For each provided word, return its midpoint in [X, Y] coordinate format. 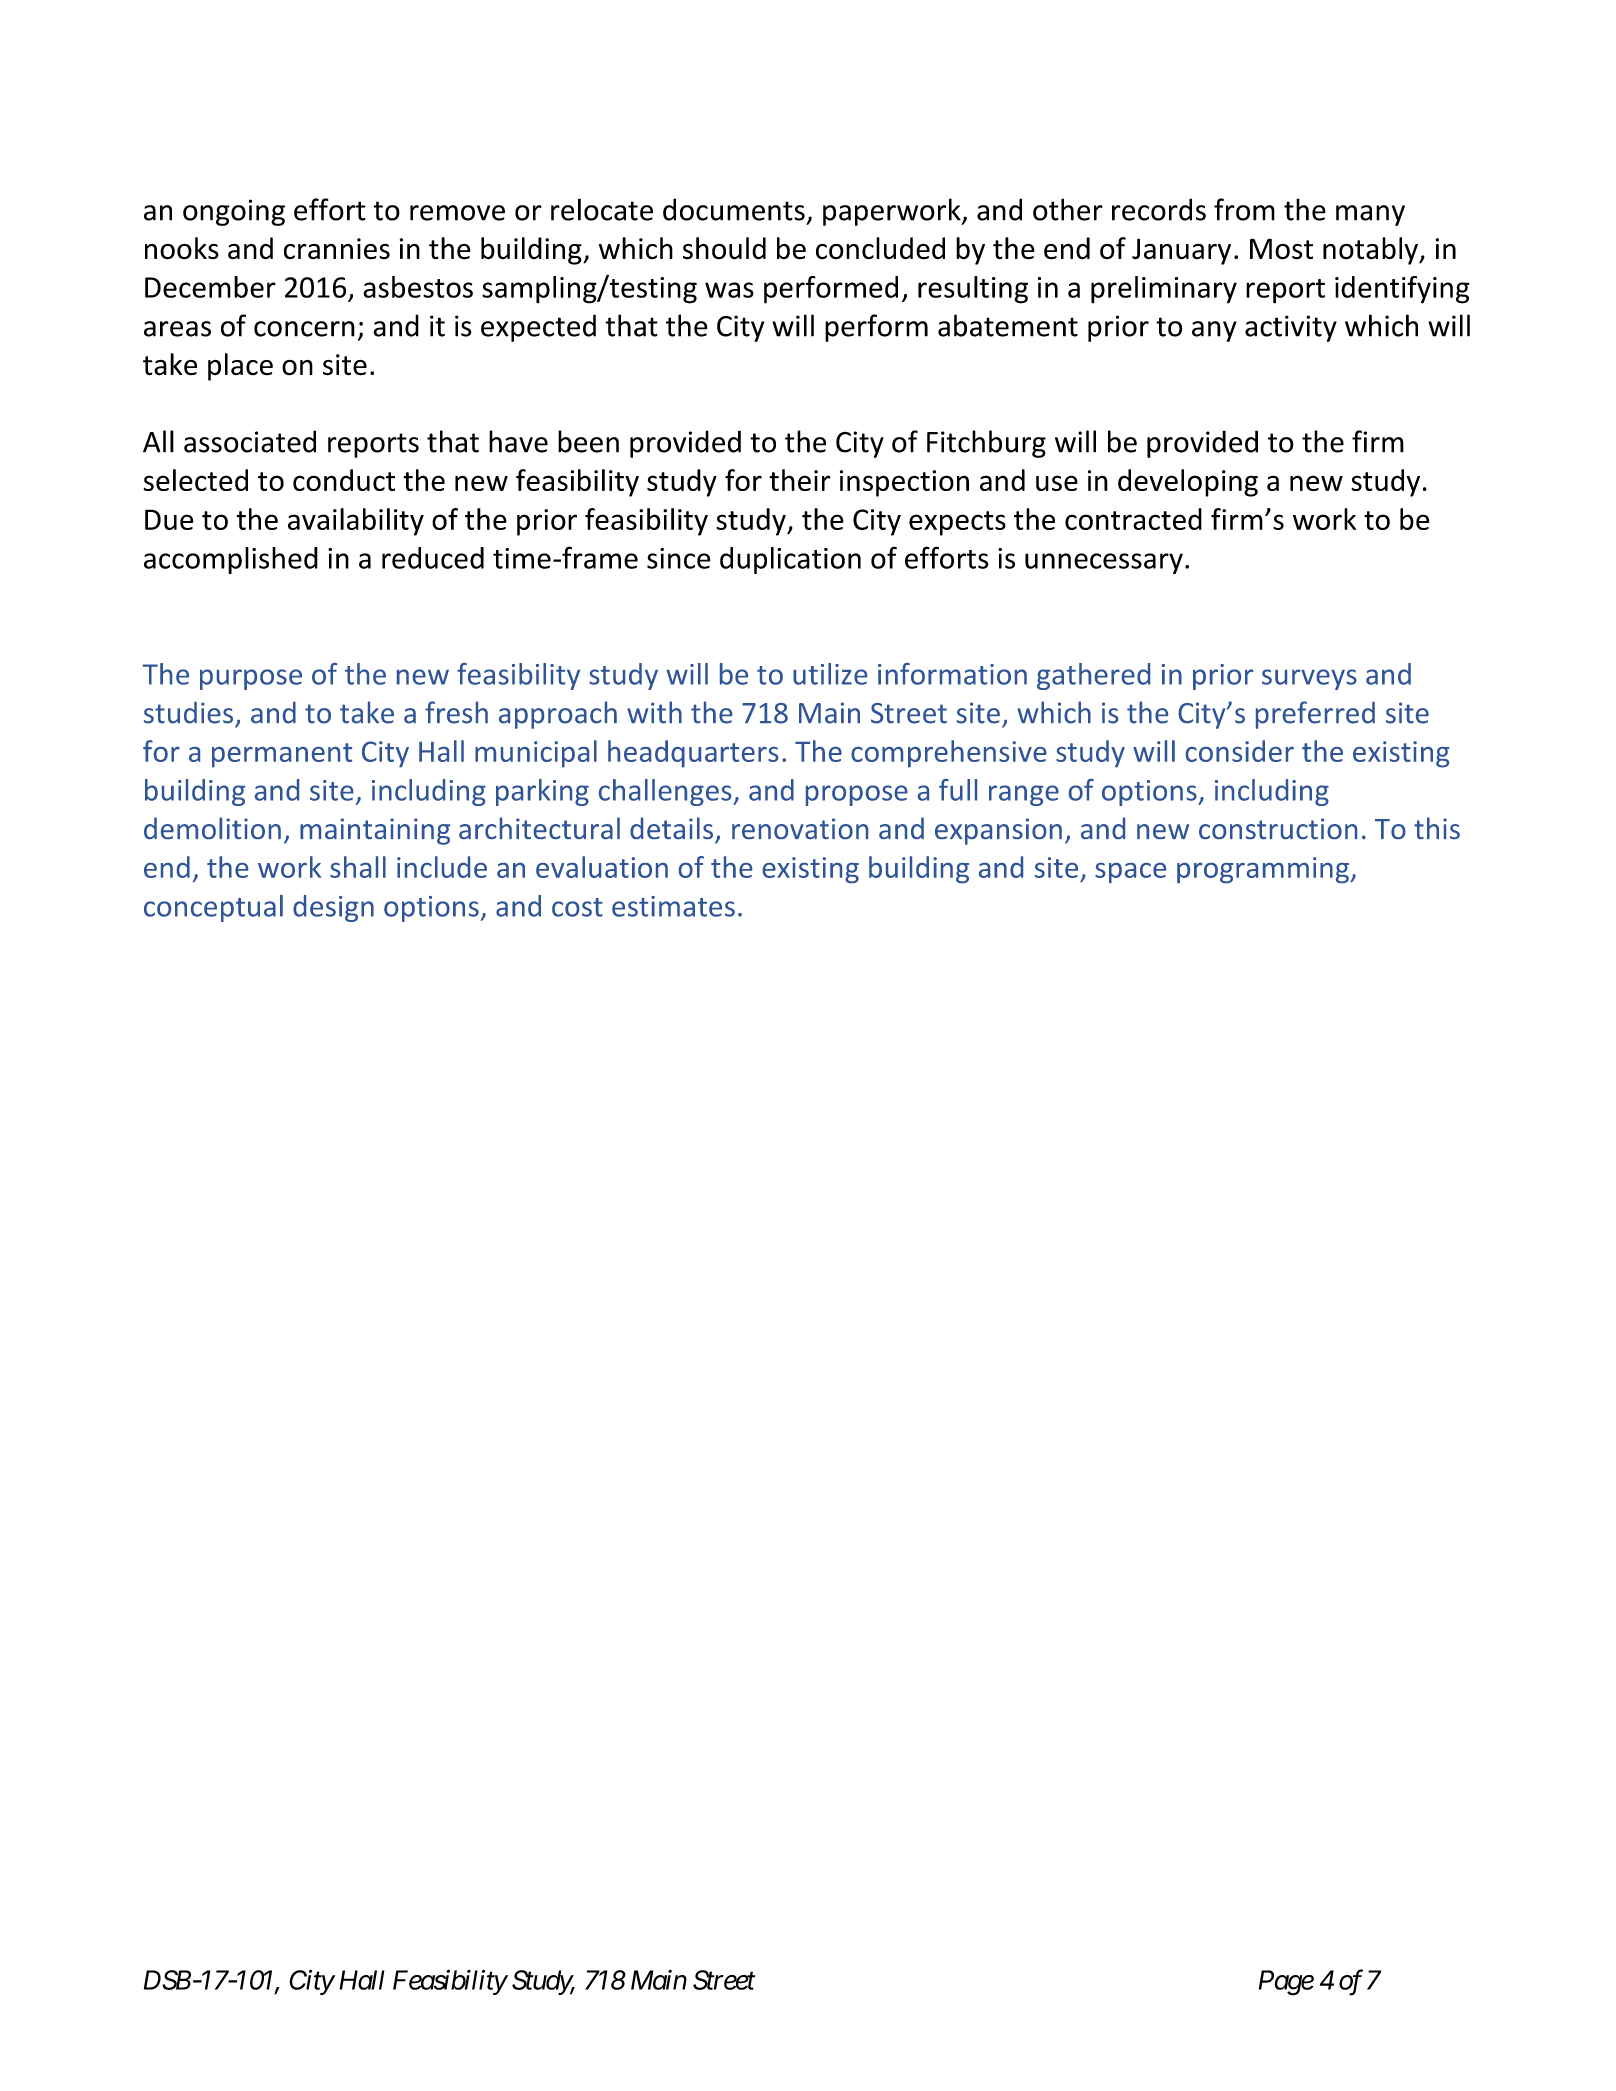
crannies [337, 249]
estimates [673, 906]
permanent [282, 755]
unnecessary [1104, 563]
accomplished [231, 560]
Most [1281, 249]
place [240, 367]
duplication [790, 560]
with [654, 712]
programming [1264, 870]
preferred [1315, 715]
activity [1291, 328]
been [588, 441]
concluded [880, 248]
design [333, 908]
